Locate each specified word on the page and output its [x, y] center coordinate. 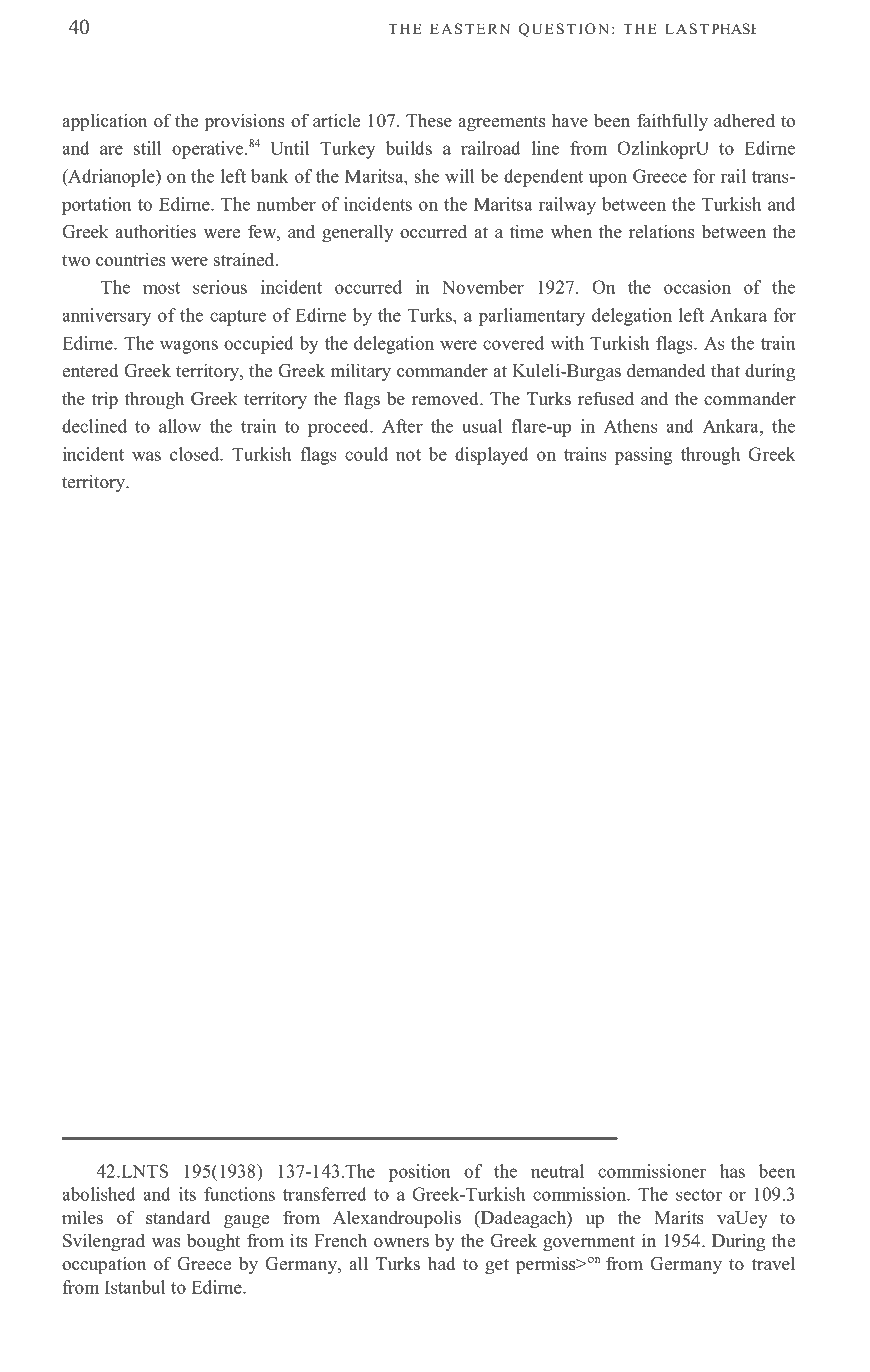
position [419, 1173]
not [408, 455]
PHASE [734, 29]
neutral [557, 1171]
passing [643, 456]
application [104, 122]
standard [178, 1217]
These [429, 120]
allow [180, 426]
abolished [99, 1194]
